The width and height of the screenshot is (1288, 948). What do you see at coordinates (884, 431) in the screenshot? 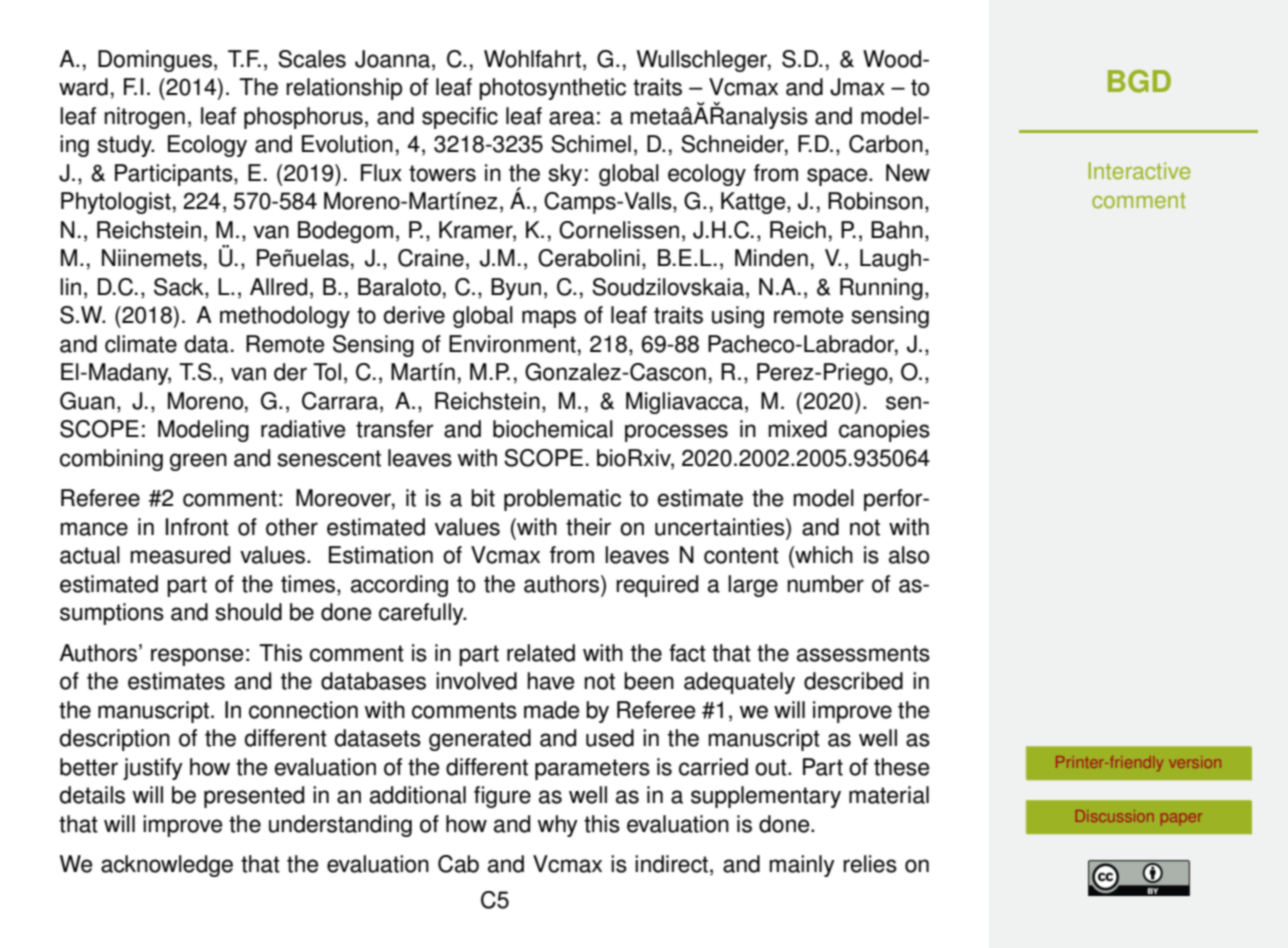
I see `canopies` at bounding box center [884, 431].
